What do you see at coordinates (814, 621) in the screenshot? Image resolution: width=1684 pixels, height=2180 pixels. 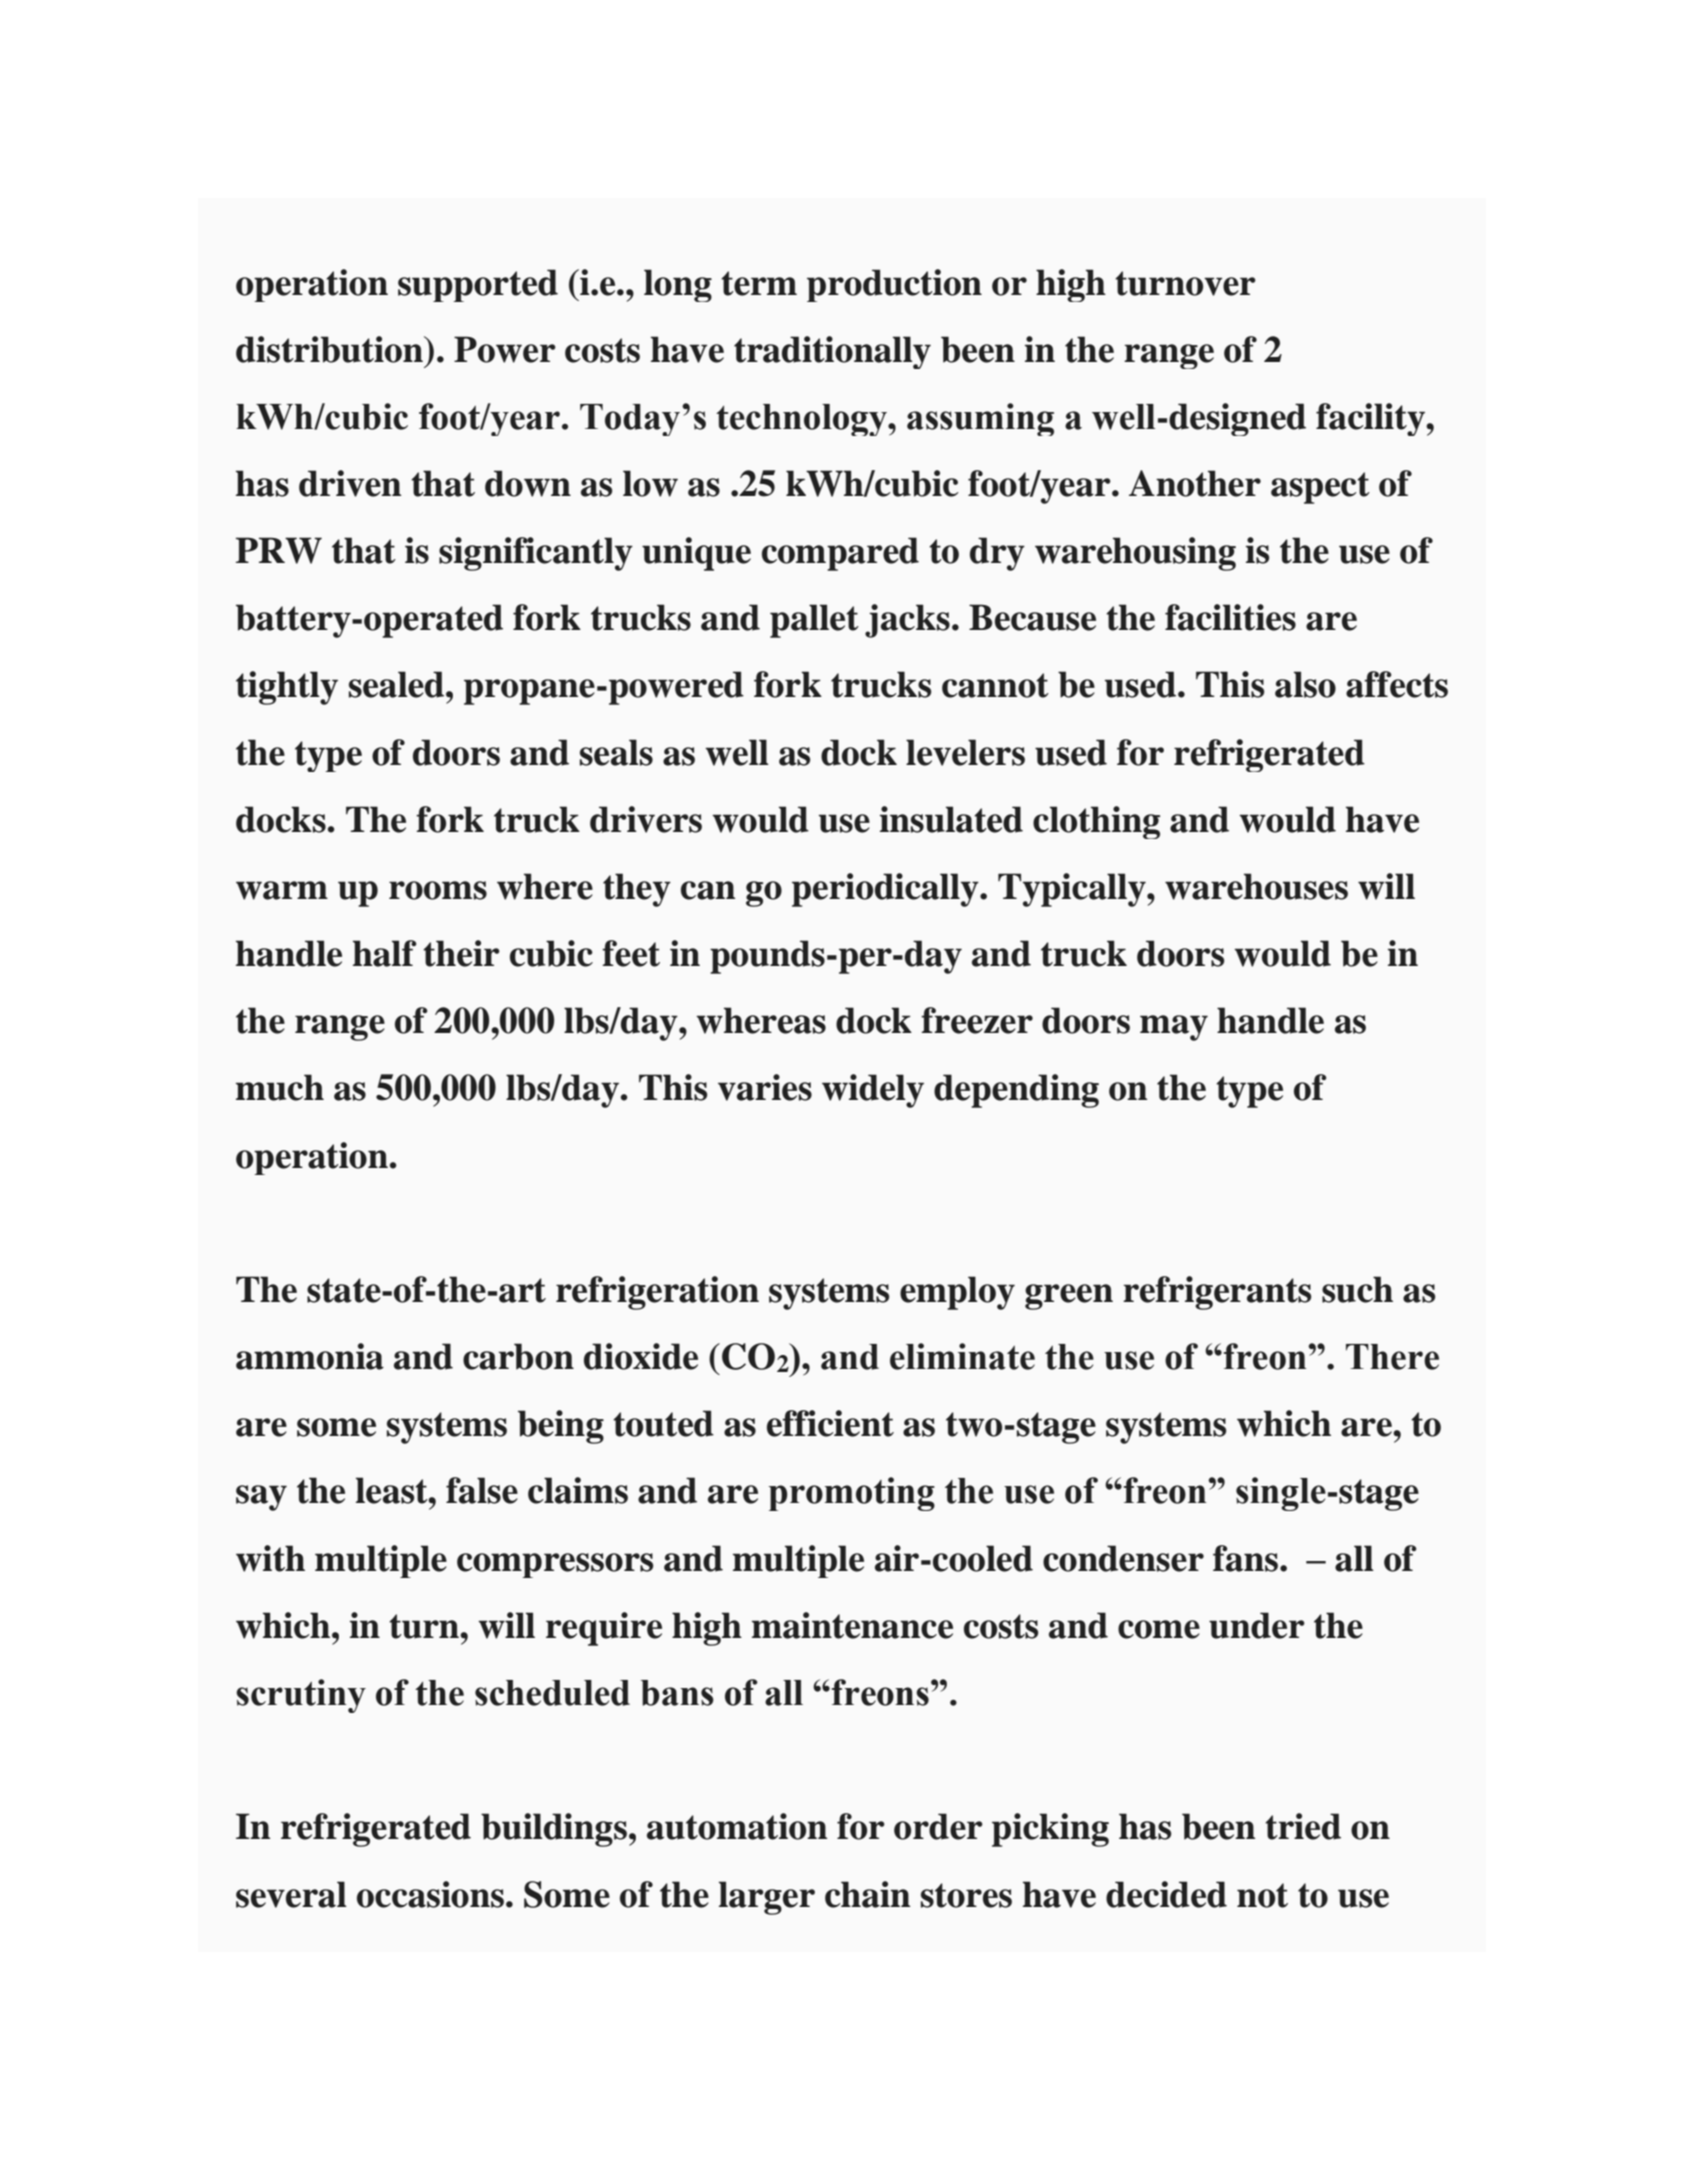 I see `pallet` at bounding box center [814, 621].
